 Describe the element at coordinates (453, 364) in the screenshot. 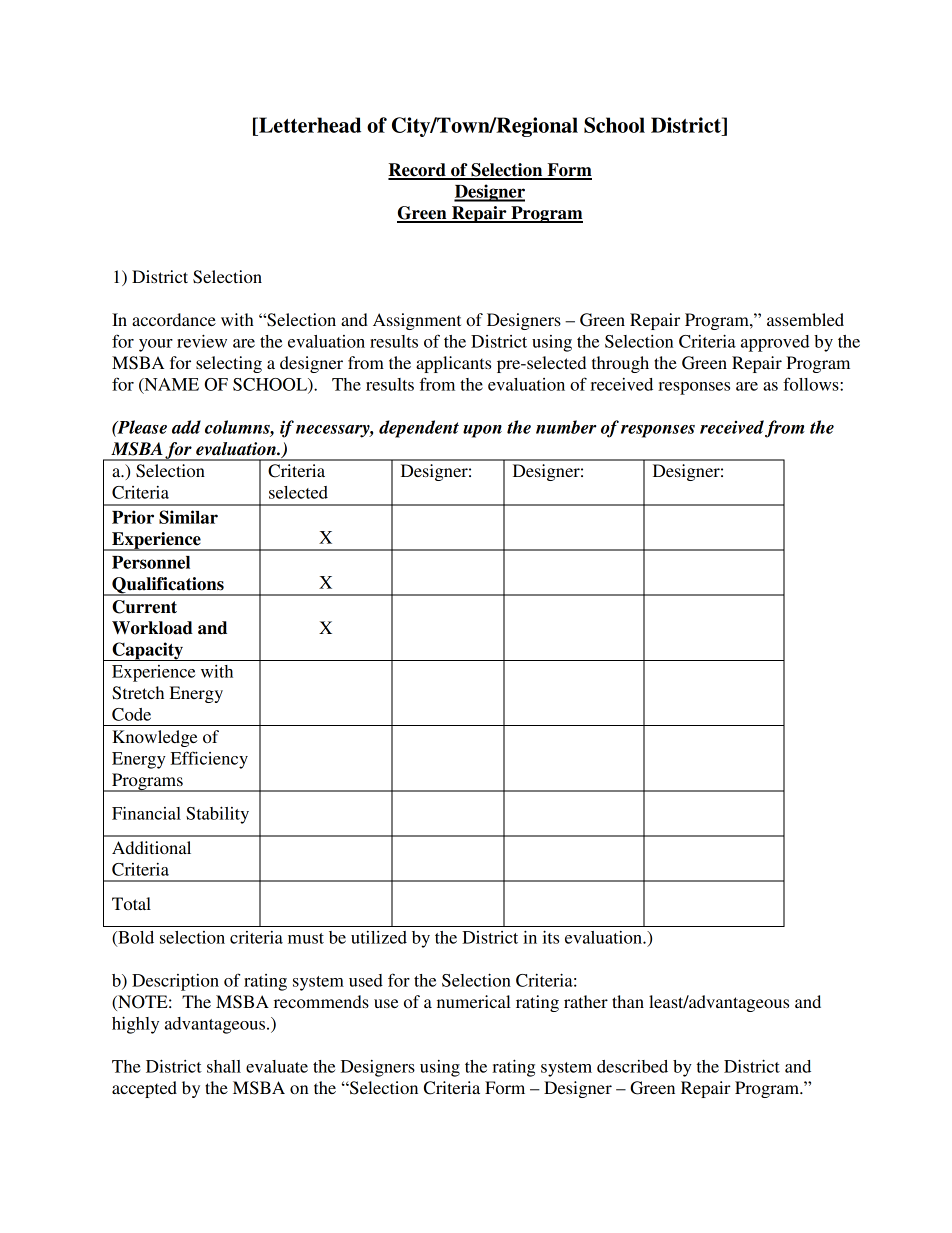

I see `applicants` at that location.
